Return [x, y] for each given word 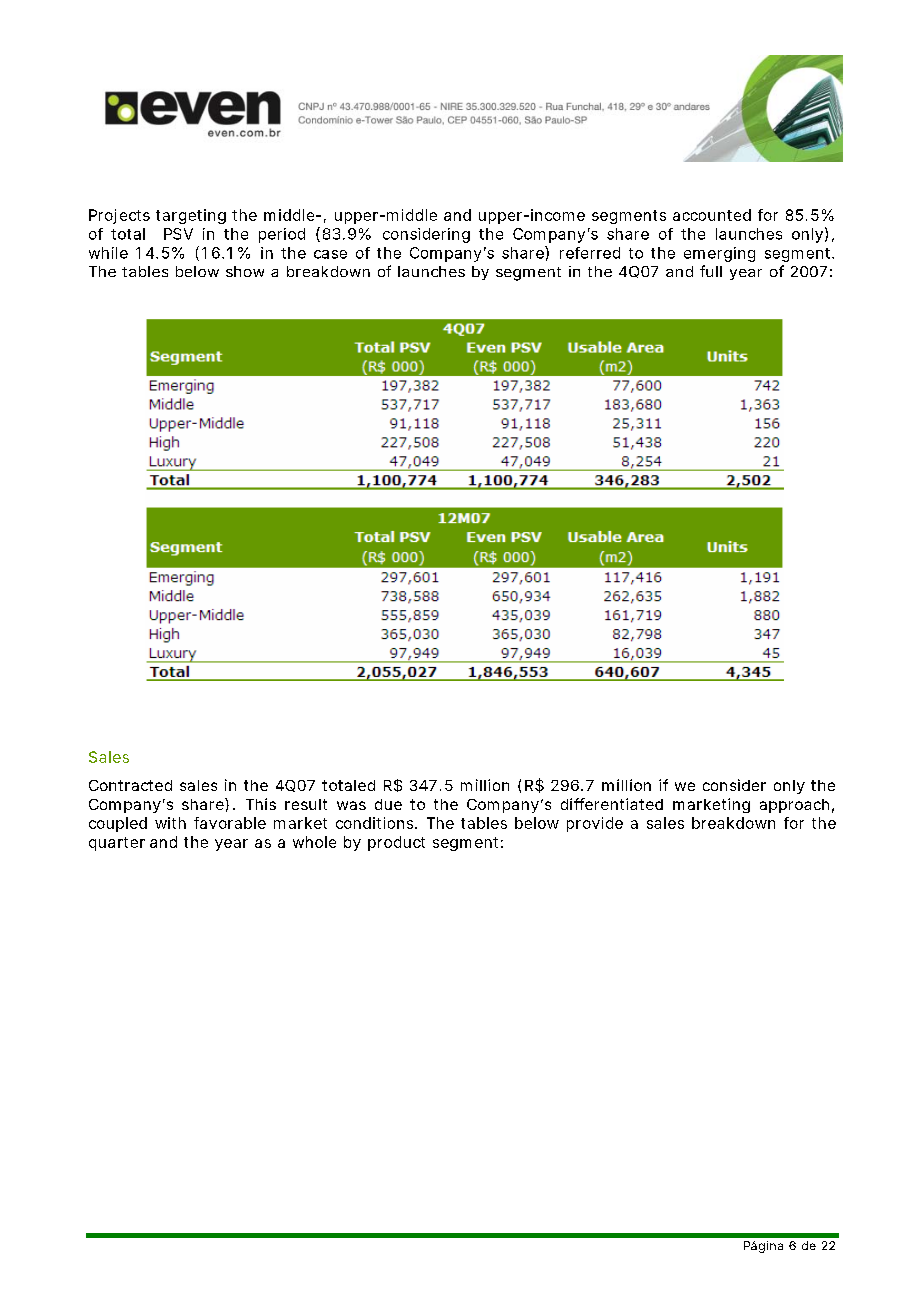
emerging [719, 254]
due [388, 804]
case [330, 254]
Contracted [130, 785]
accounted [712, 215]
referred [590, 253]
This [261, 804]
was [351, 805]
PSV [178, 234]
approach [794, 806]
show [245, 271]
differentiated [612, 804]
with [170, 823]
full [711, 271]
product [396, 843]
